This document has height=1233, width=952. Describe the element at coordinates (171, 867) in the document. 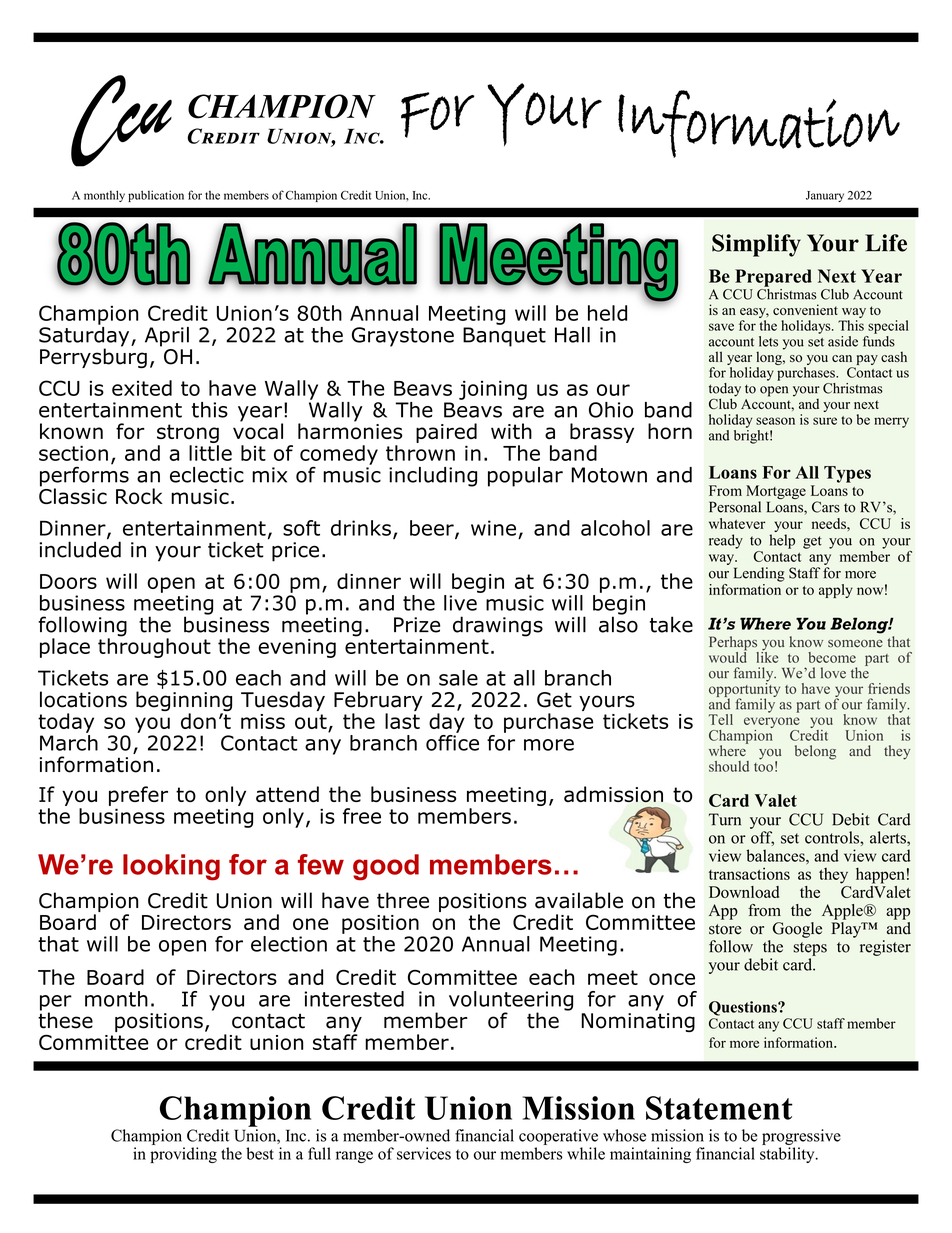

I see `looking` at that location.
